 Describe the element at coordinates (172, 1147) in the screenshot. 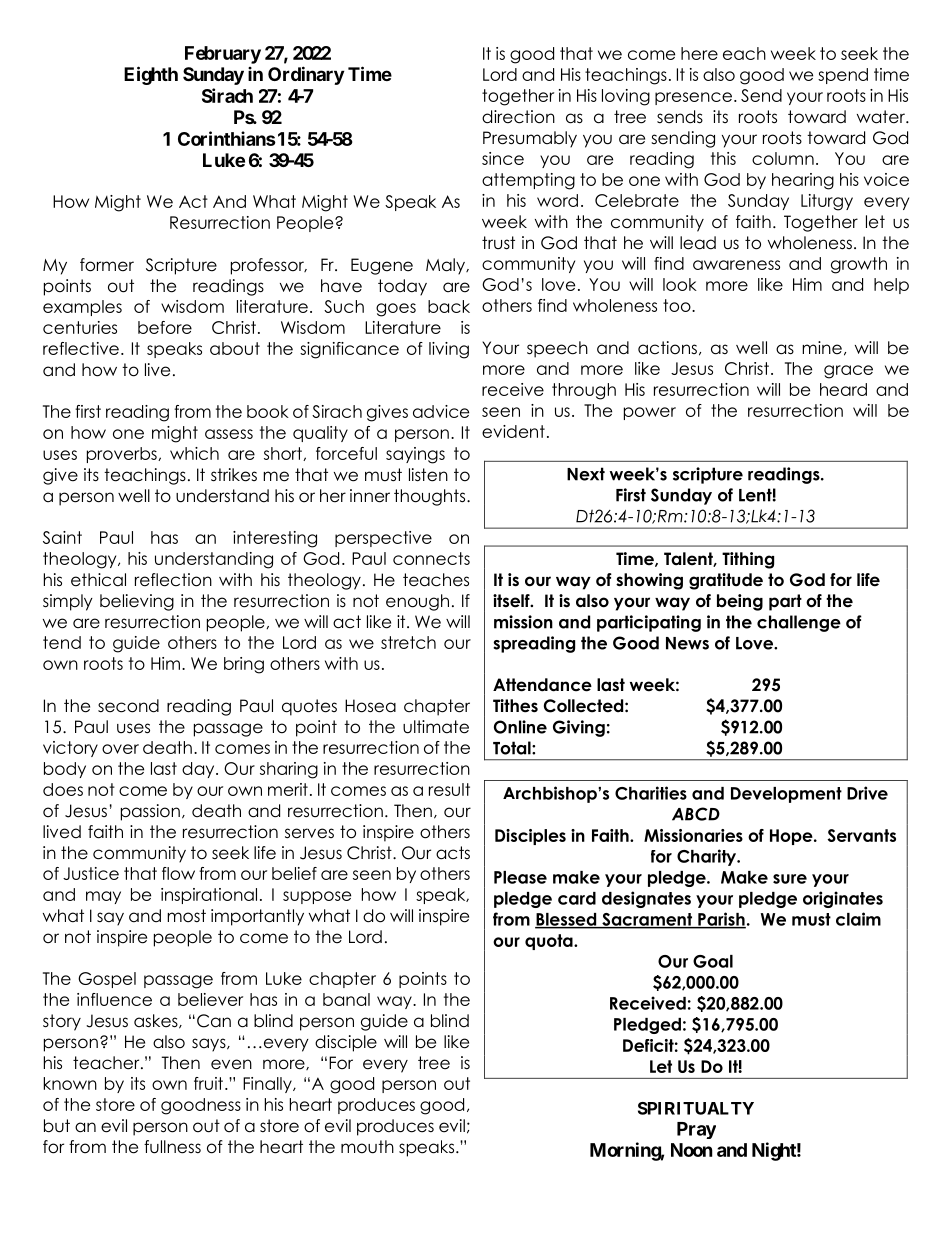

I see `fullness` at that location.
